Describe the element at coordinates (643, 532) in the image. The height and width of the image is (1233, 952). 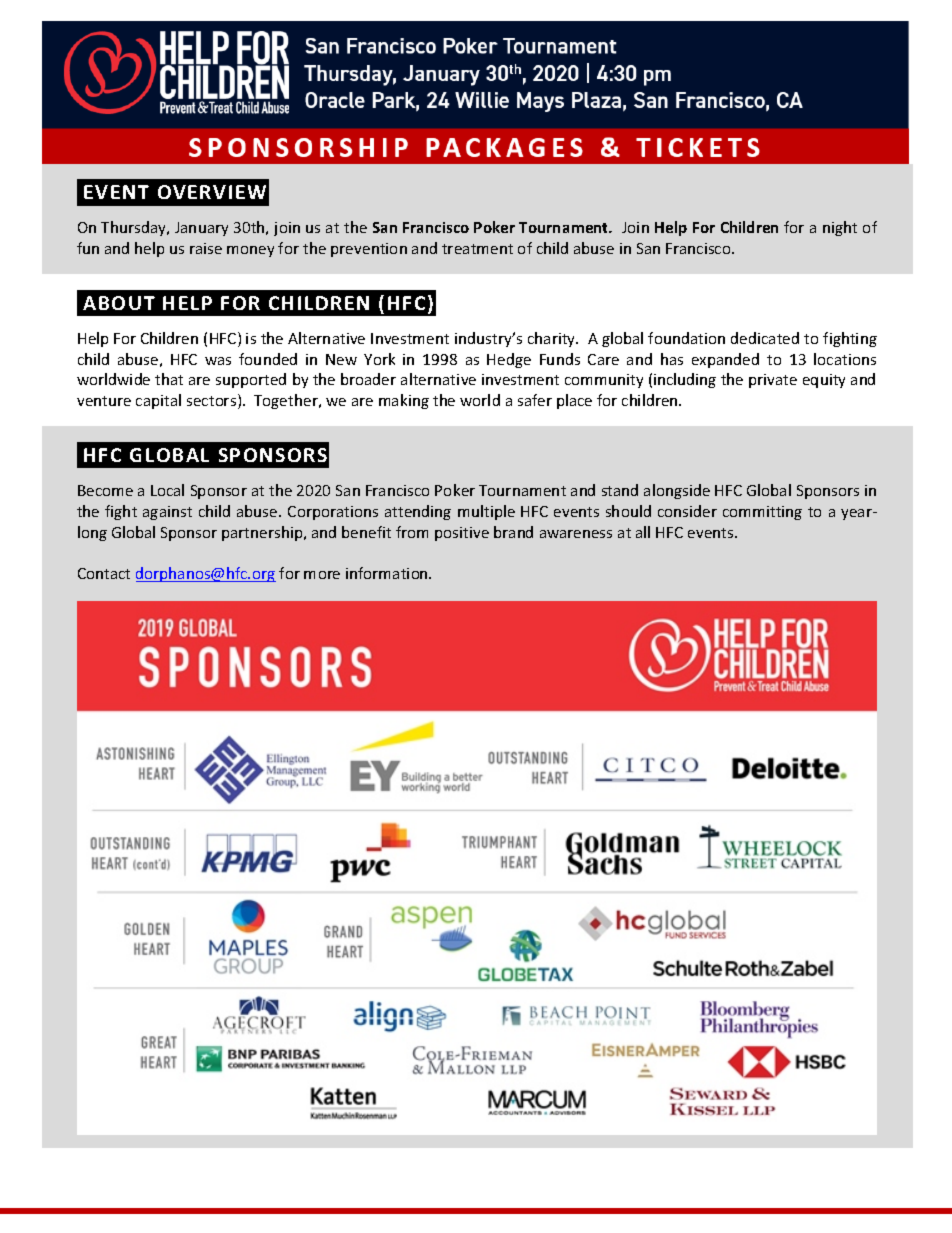
I see `all` at that location.
